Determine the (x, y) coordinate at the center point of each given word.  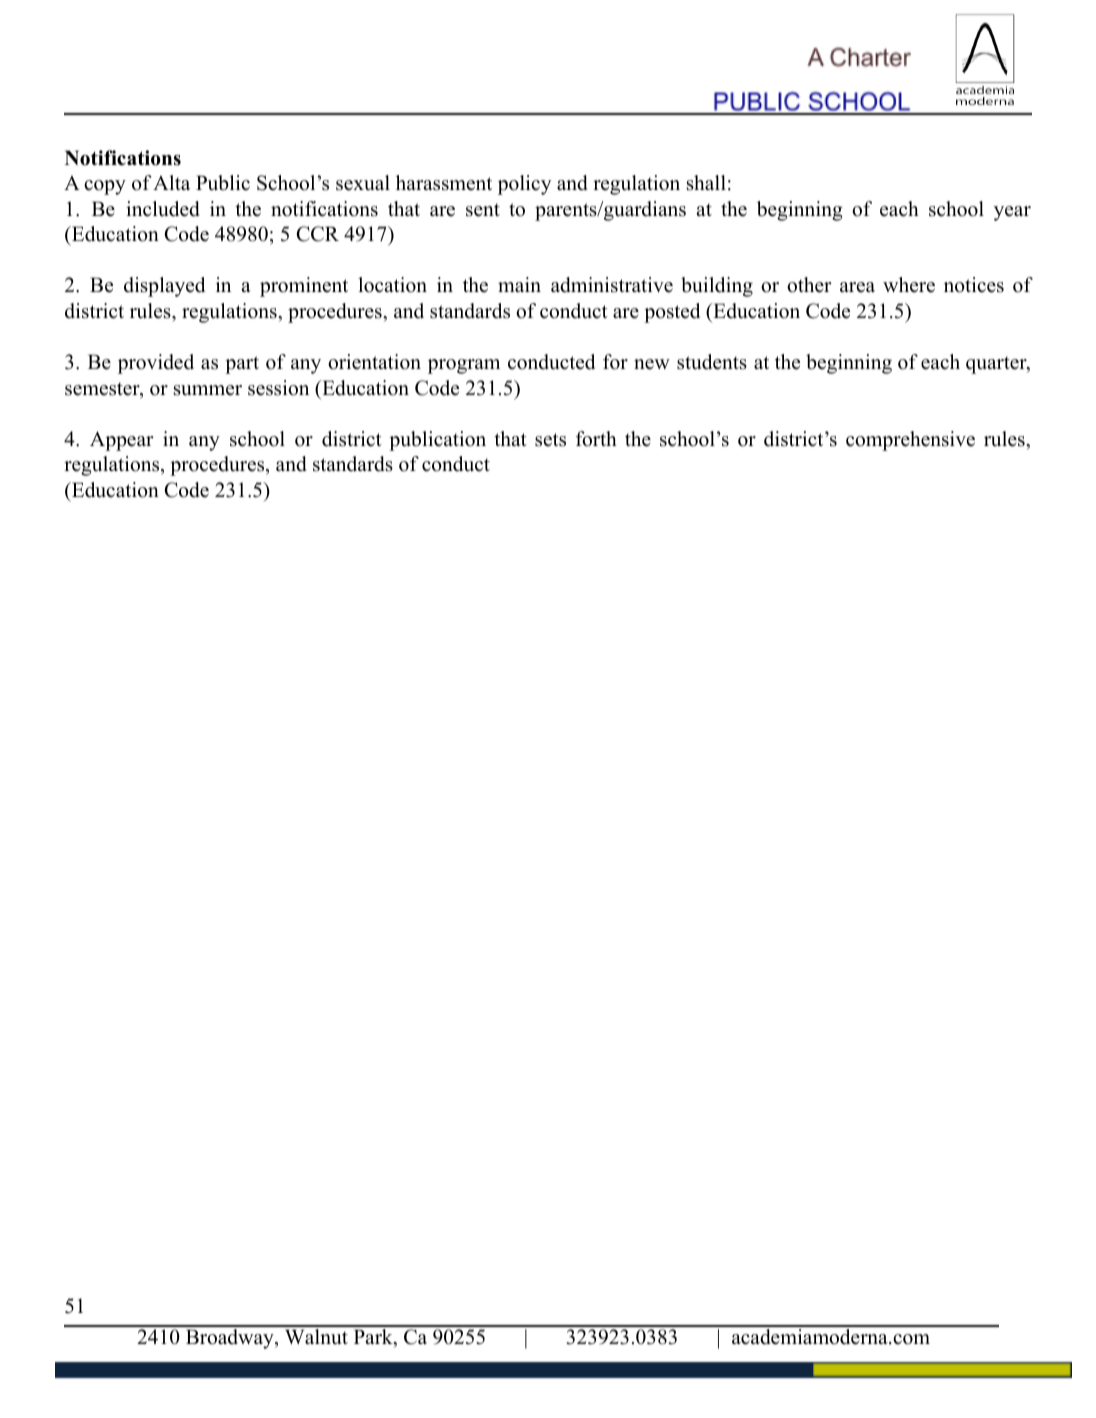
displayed (164, 287)
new (652, 364)
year (1012, 213)
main (519, 284)
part (242, 365)
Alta (171, 182)
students (712, 362)
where (909, 285)
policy (524, 185)
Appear (122, 441)
